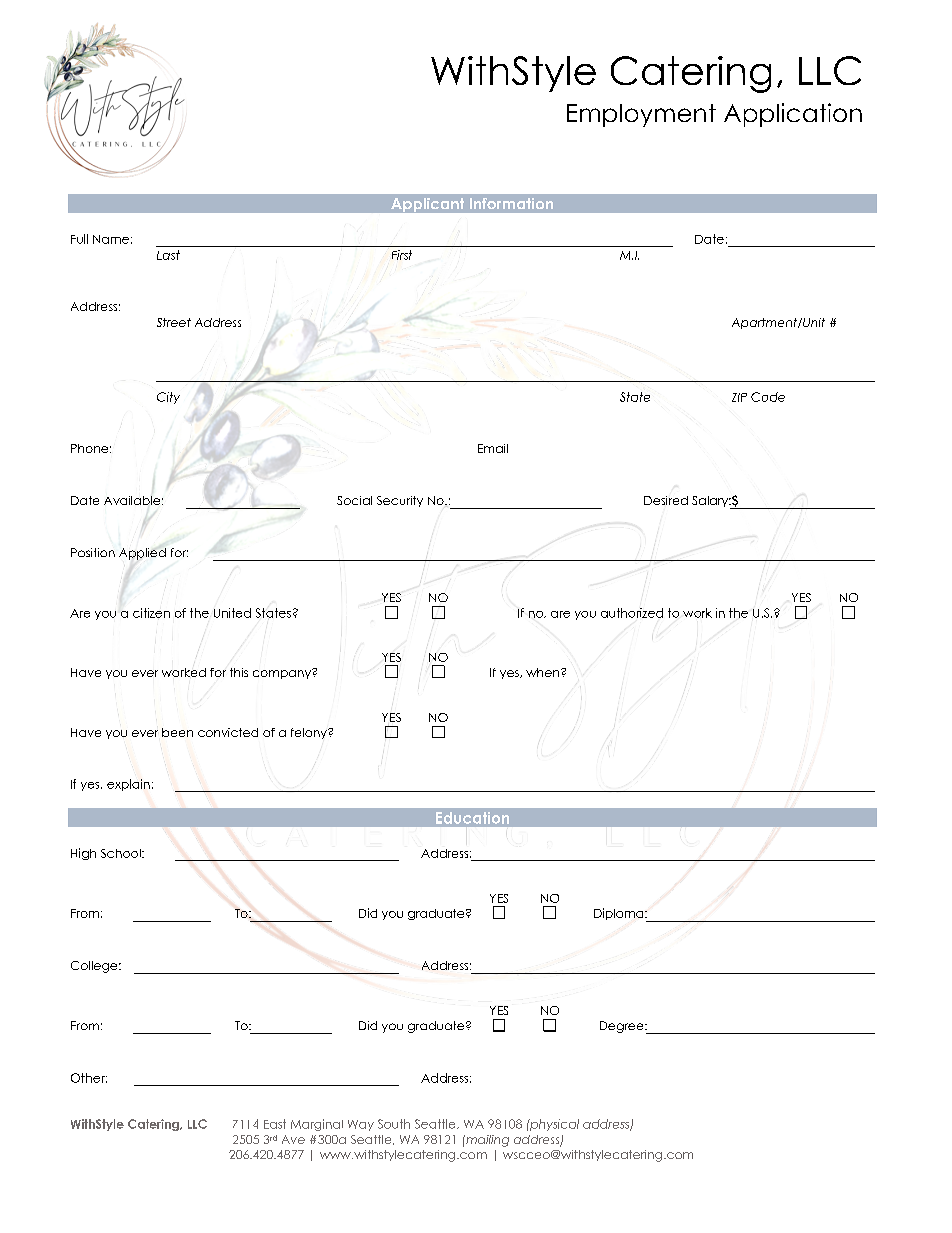 The image size is (952, 1233). I want to click on authorized, so click(632, 613).
